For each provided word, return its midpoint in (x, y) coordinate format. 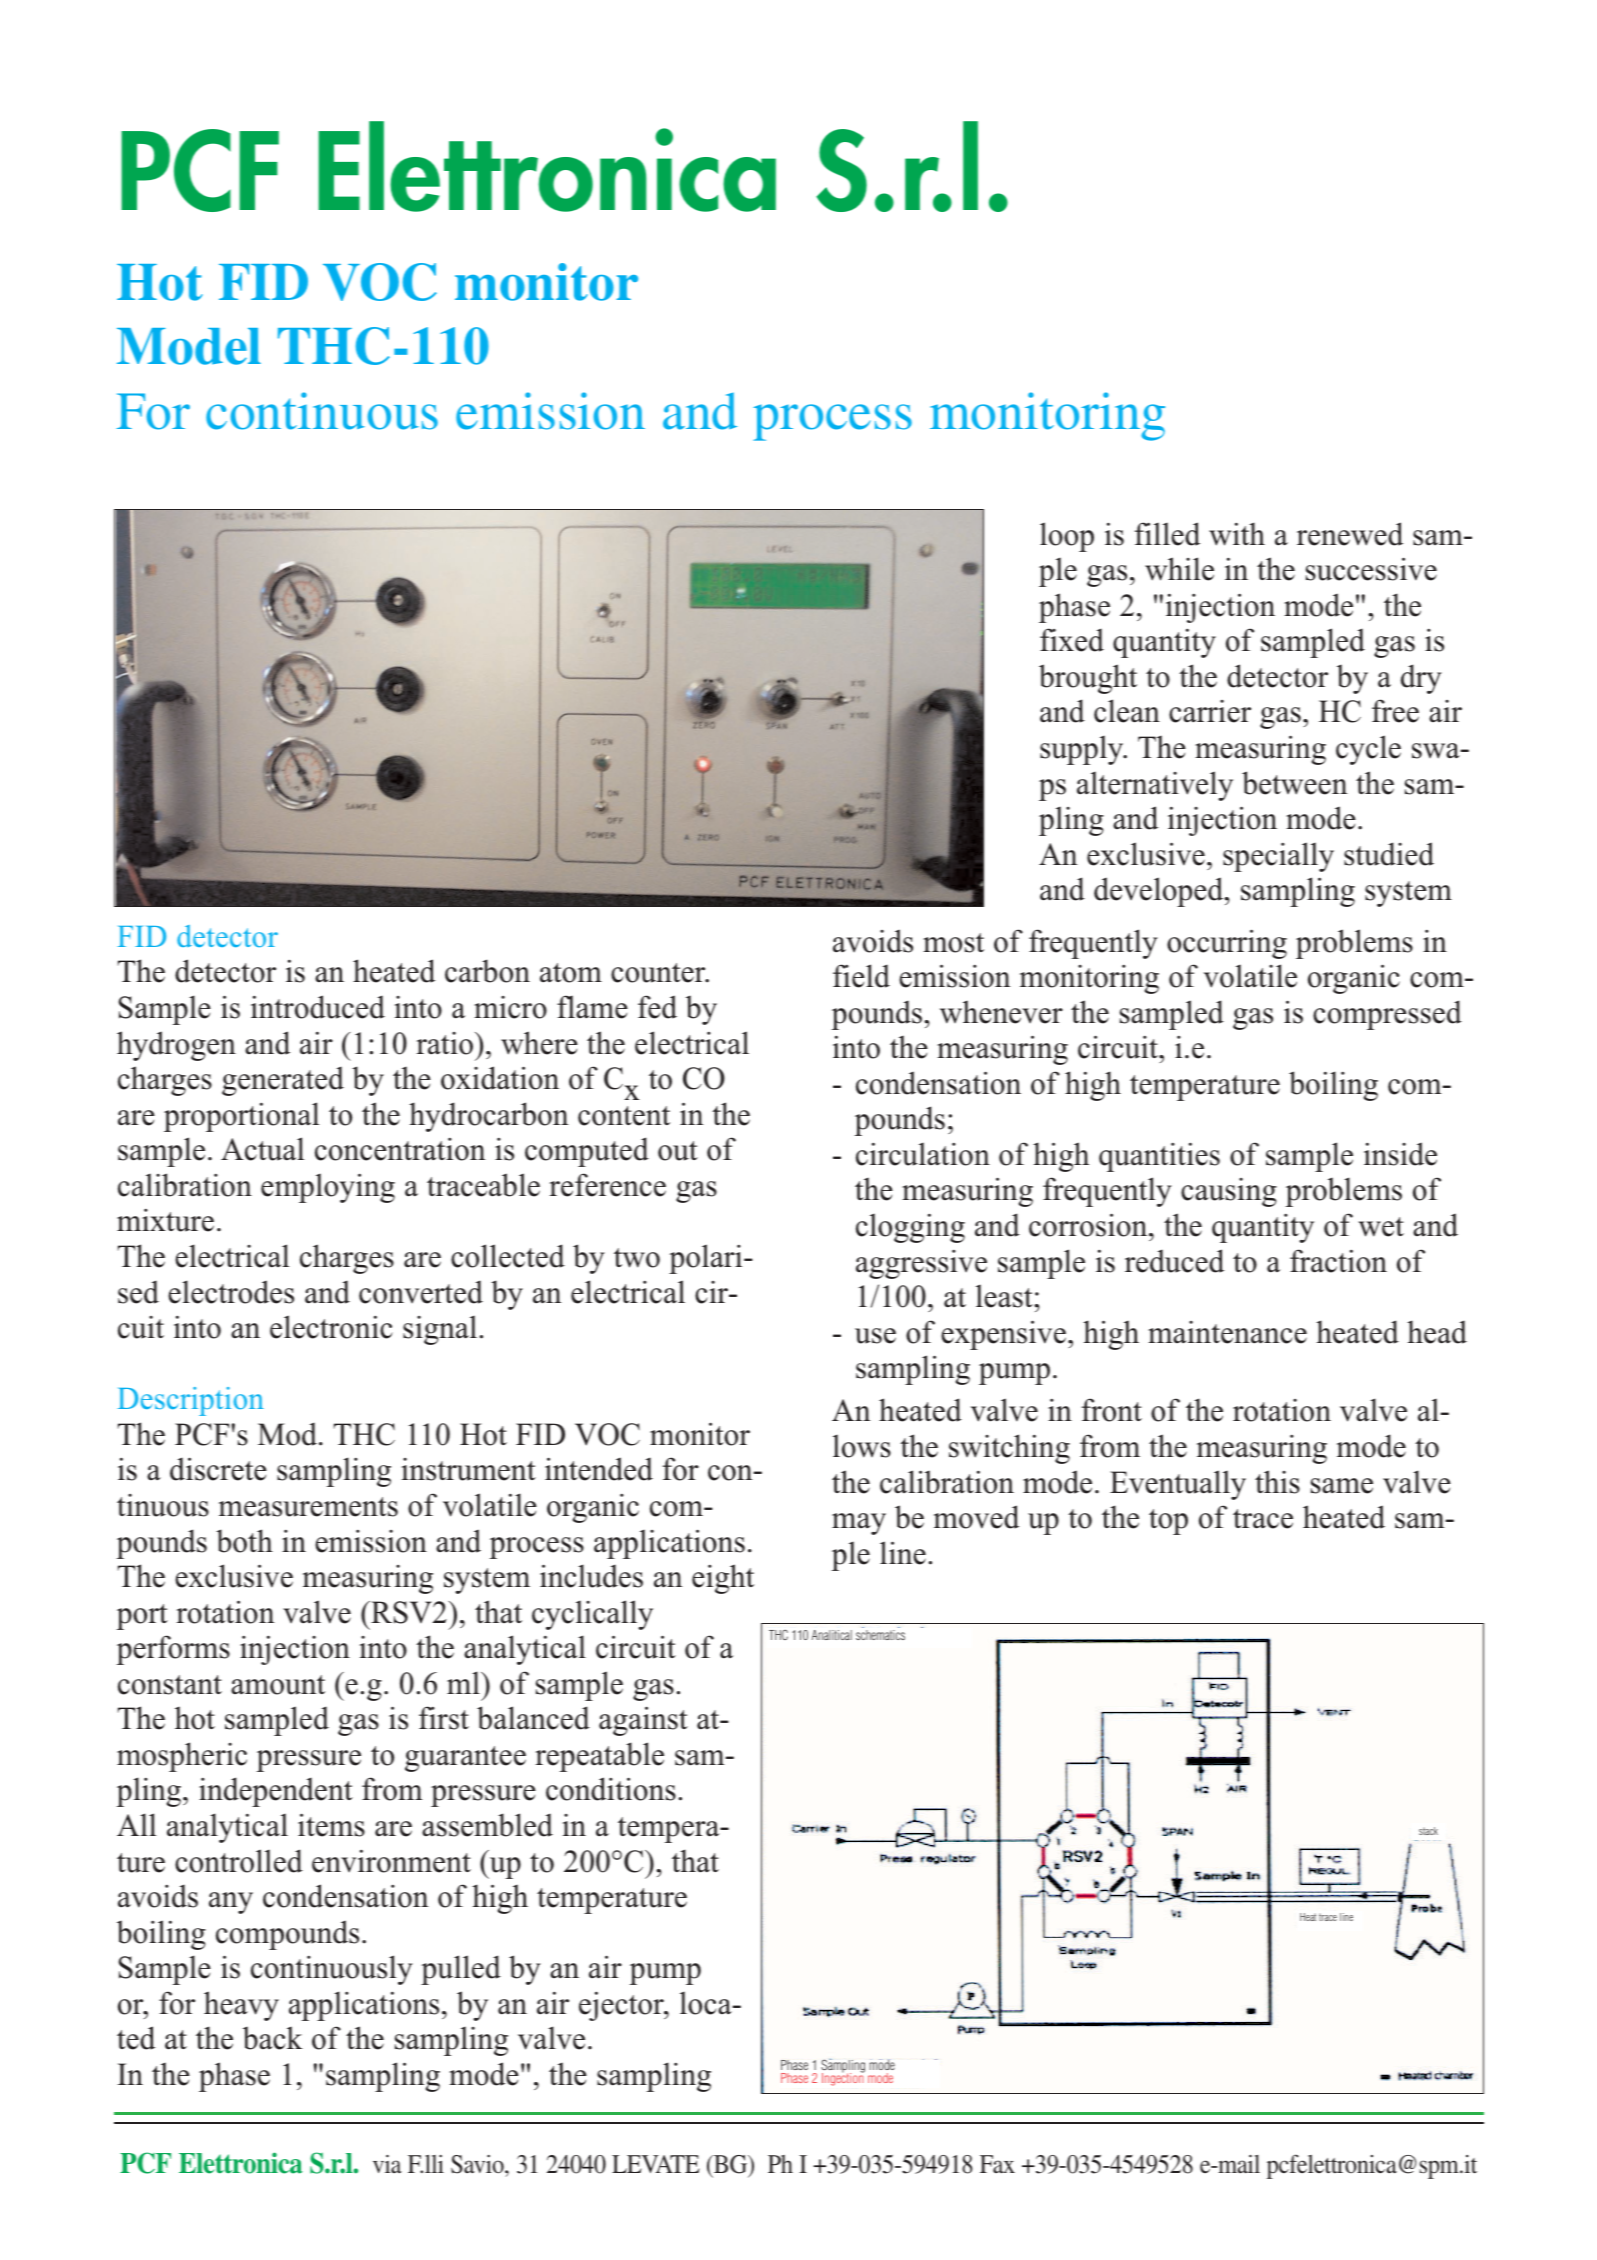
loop (1067, 537)
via (387, 2164)
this (1277, 1482)
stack (1428, 1831)
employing (328, 1188)
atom (571, 973)
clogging (910, 1228)
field (861, 976)
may (859, 1524)
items (331, 1825)
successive (1371, 569)
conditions (611, 1789)
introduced (318, 1007)
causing (1229, 1192)
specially (1278, 857)
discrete (218, 1469)
